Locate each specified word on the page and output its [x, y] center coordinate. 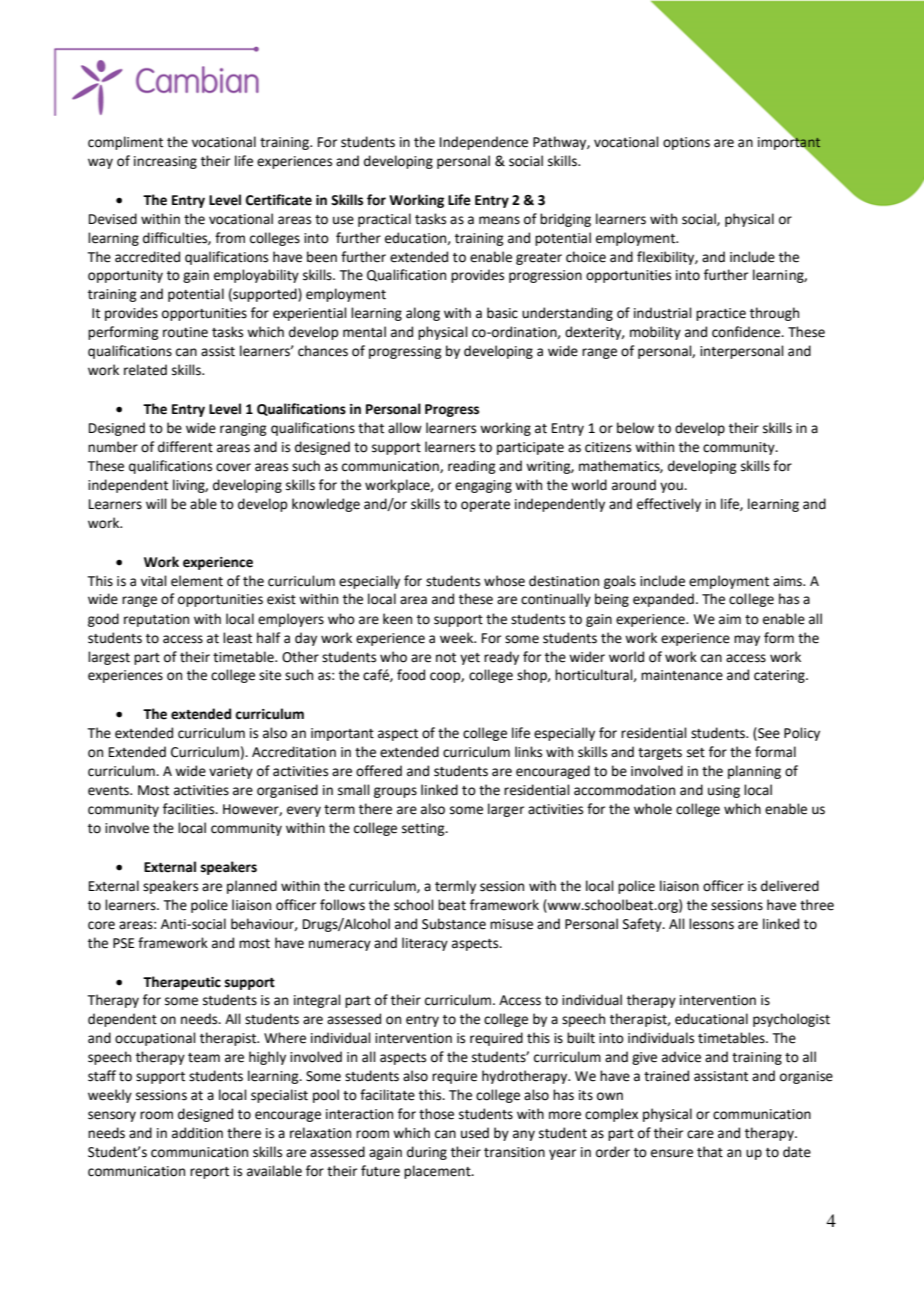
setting [424, 829]
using [724, 791]
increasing [165, 162]
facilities [190, 809]
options [686, 143]
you [672, 487]
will [156, 503]
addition [197, 1133]
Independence [484, 143]
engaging [483, 486]
